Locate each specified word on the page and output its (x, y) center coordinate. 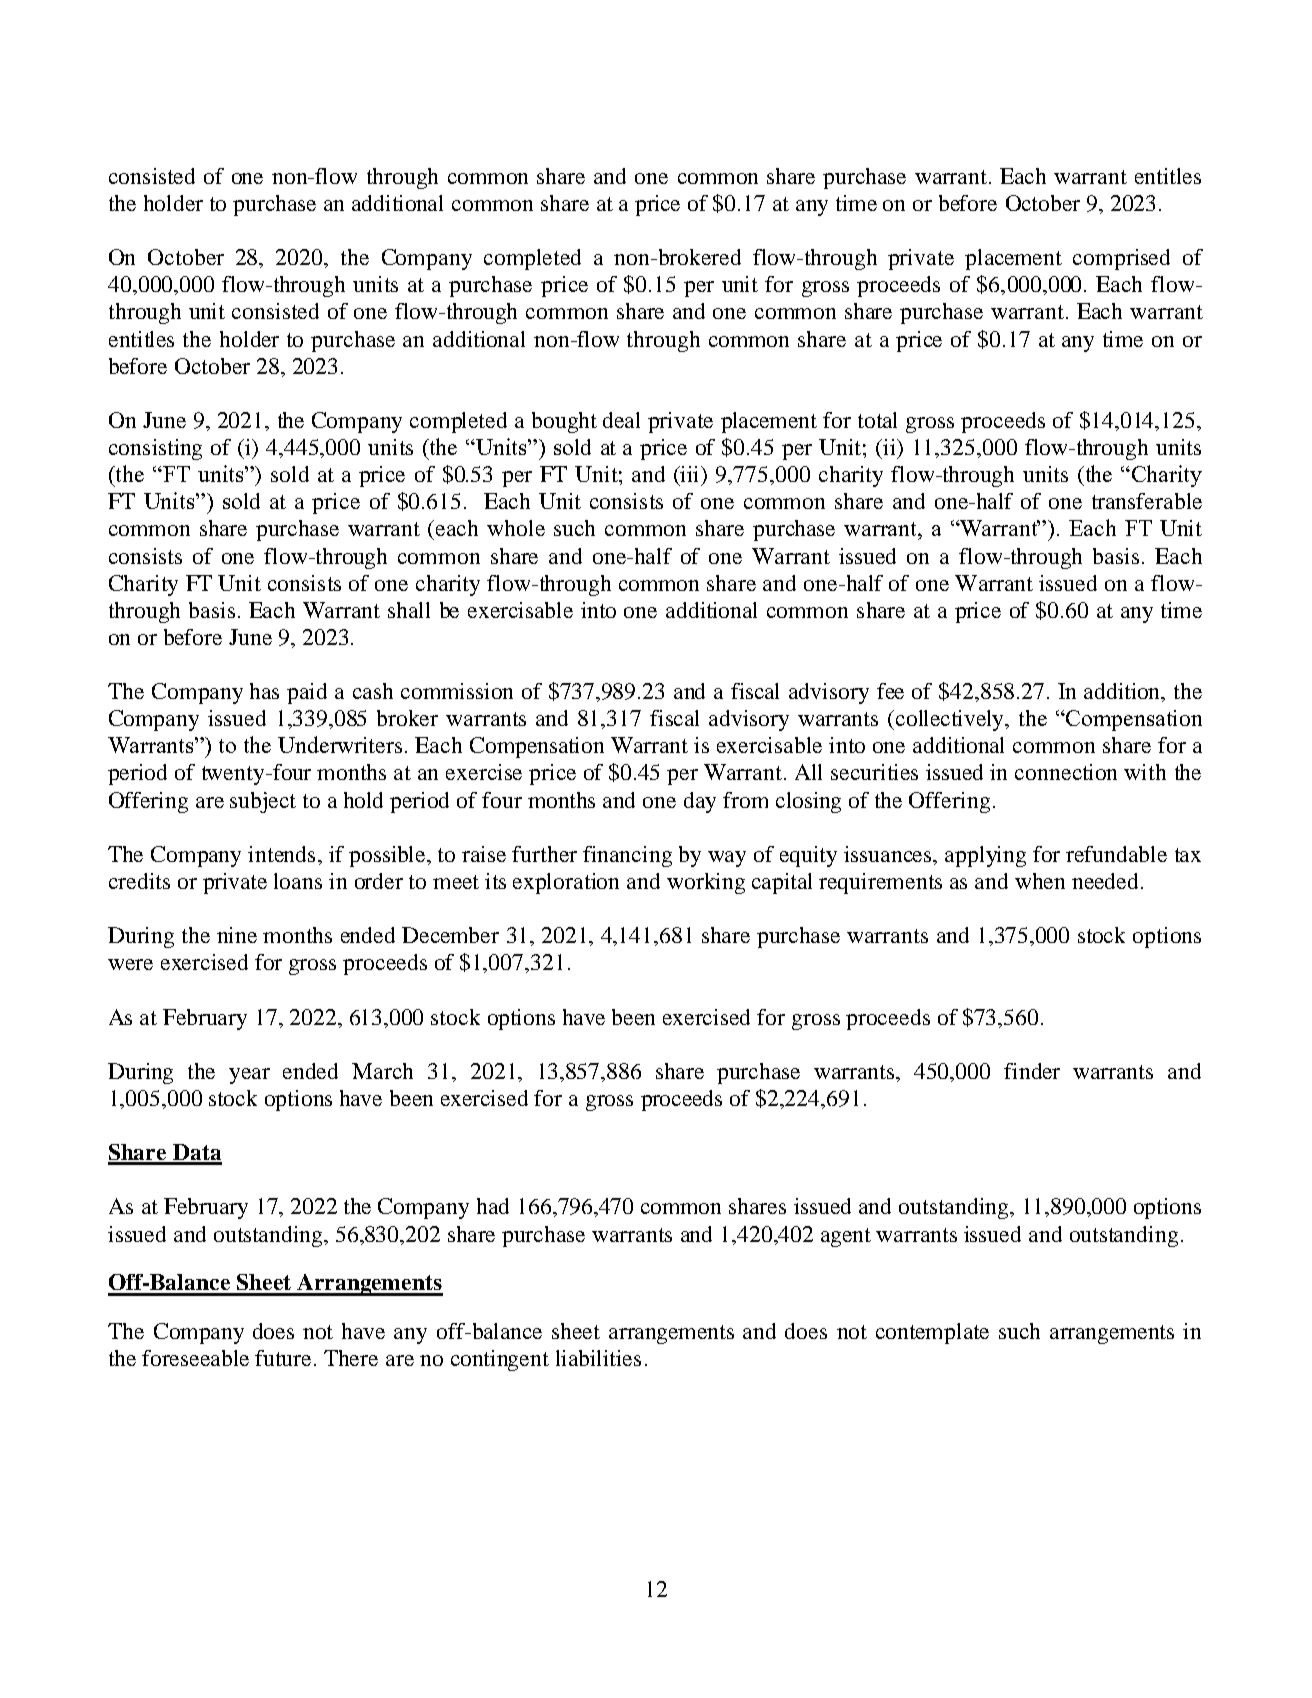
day (700, 802)
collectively (950, 720)
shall (409, 610)
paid (307, 693)
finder (1032, 1071)
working (706, 883)
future (283, 1358)
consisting (155, 449)
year (249, 1076)
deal (621, 420)
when (1040, 881)
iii (691, 475)
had (493, 1206)
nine (237, 935)
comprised (1121, 259)
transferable (1147, 501)
